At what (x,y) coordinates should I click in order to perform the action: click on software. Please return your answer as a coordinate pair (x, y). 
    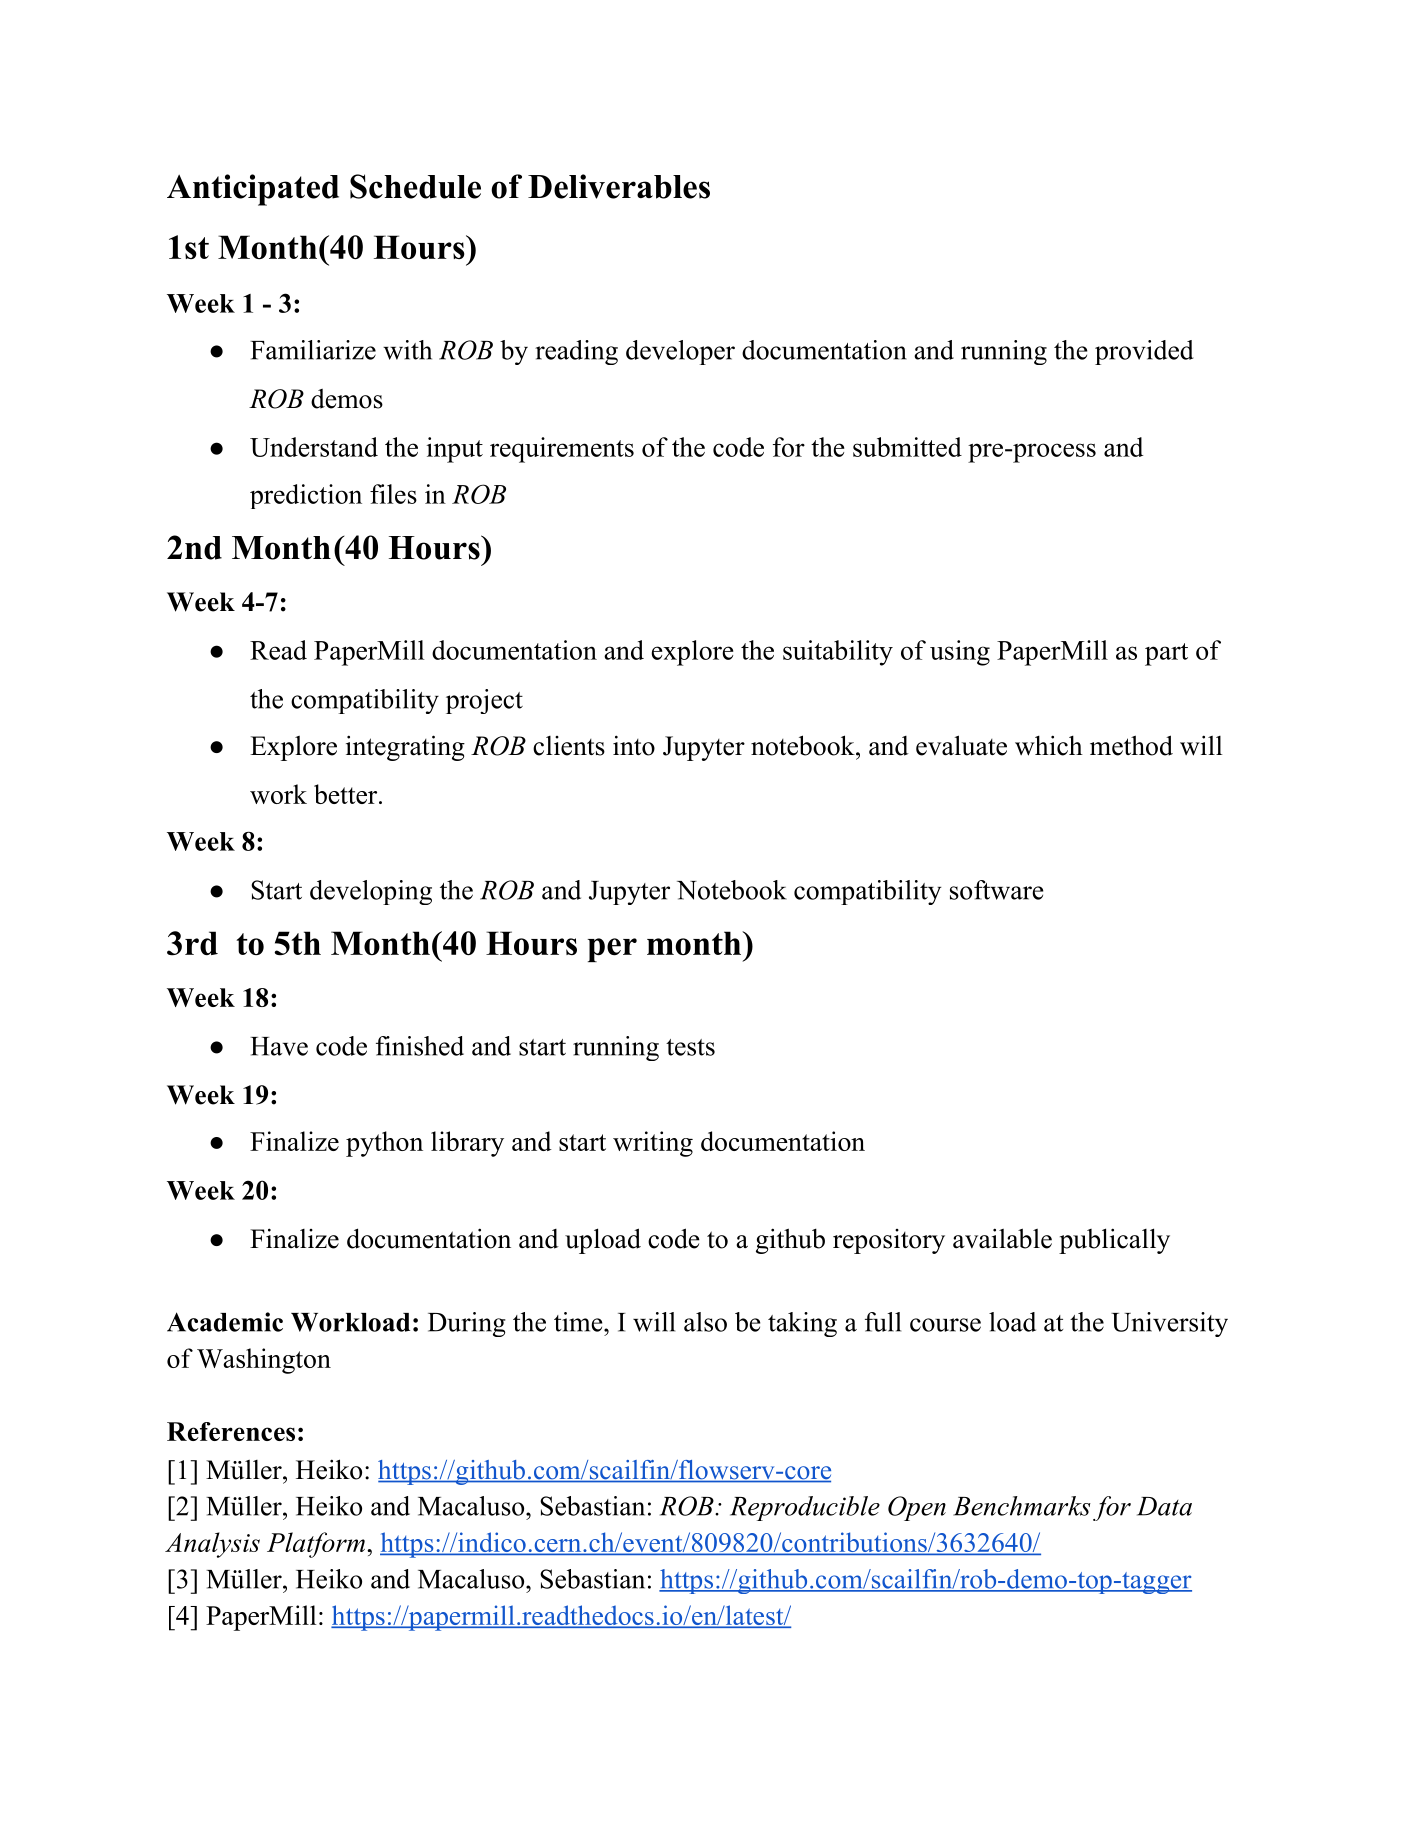
    Looking at the image, I should click on (996, 890).
